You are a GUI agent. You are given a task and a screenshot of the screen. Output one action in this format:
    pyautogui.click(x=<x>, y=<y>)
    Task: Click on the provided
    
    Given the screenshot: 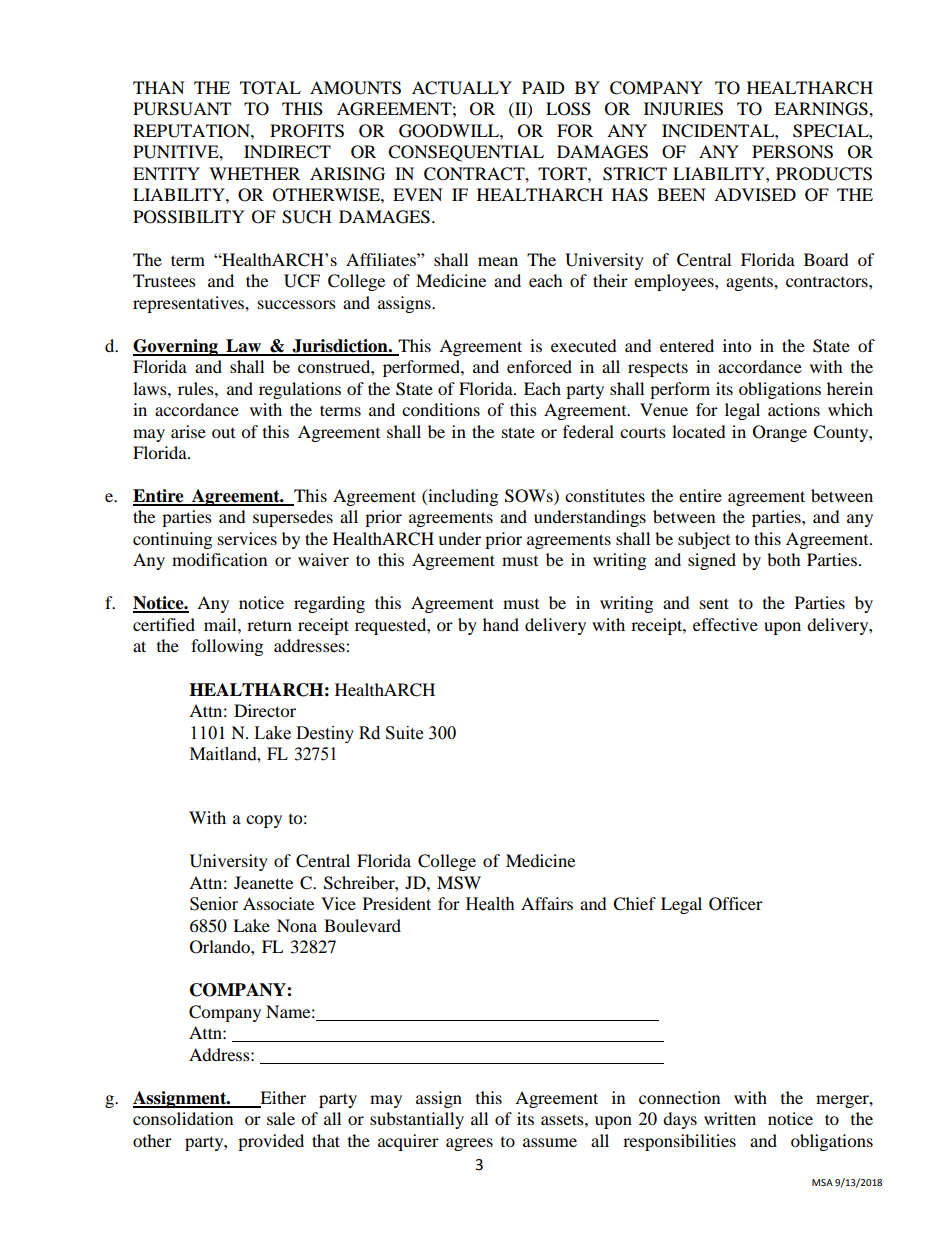 What is the action you would take?
    pyautogui.click(x=271, y=1142)
